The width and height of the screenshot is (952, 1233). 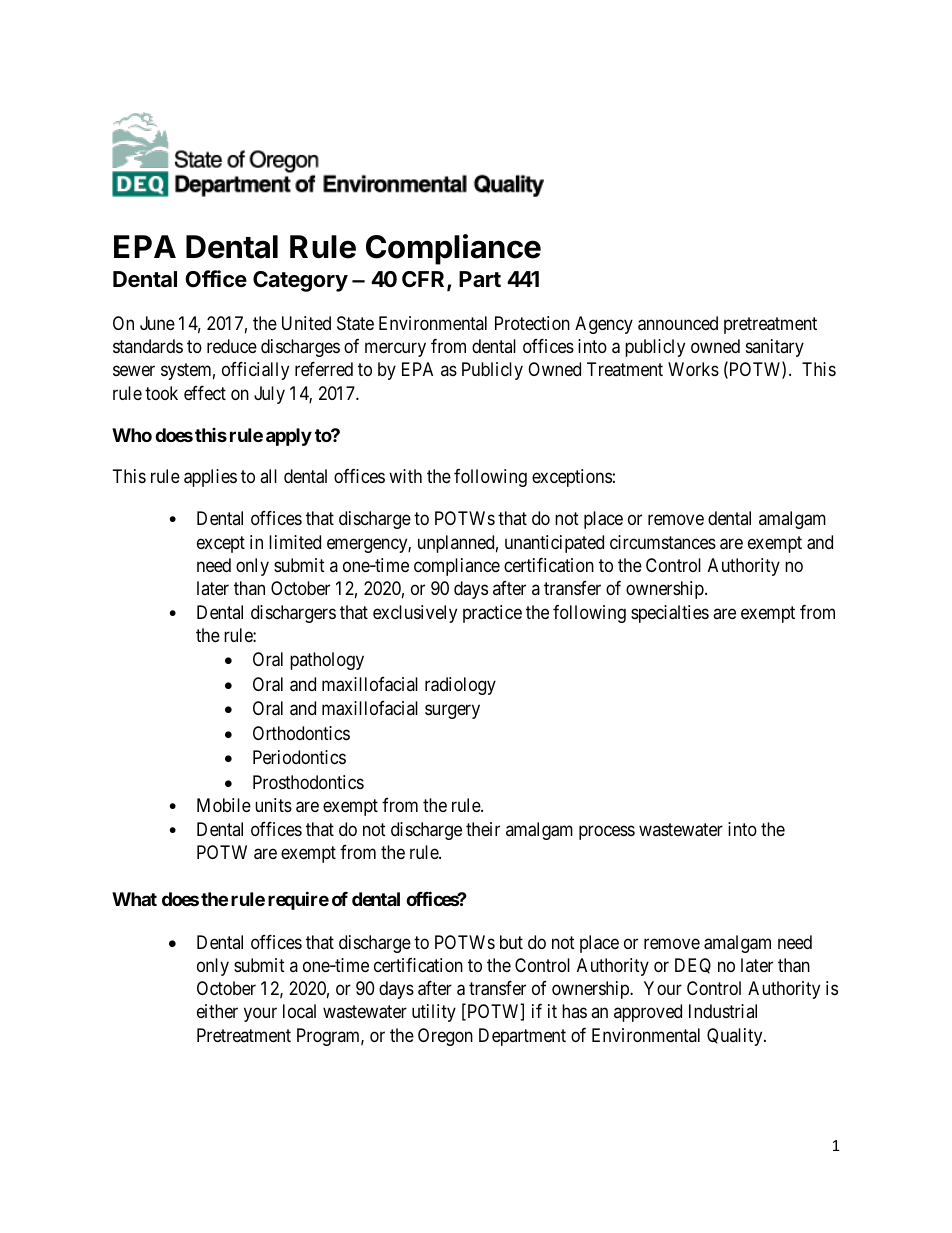 What do you see at coordinates (224, 805) in the screenshot?
I see `Mobile` at bounding box center [224, 805].
